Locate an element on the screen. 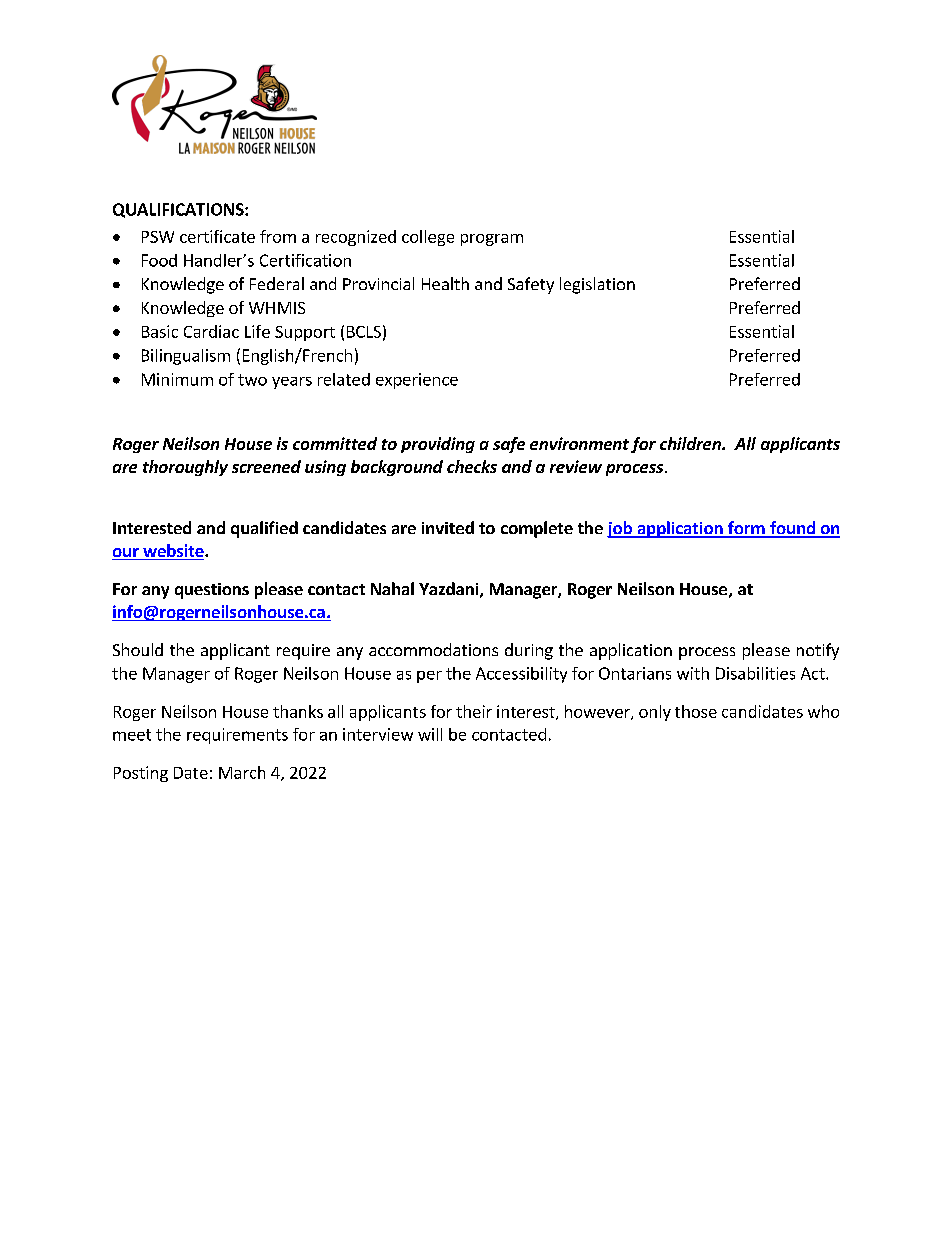 Image resolution: width=952 pixels, height=1233 pixels. legislation is located at coordinates (597, 285).
